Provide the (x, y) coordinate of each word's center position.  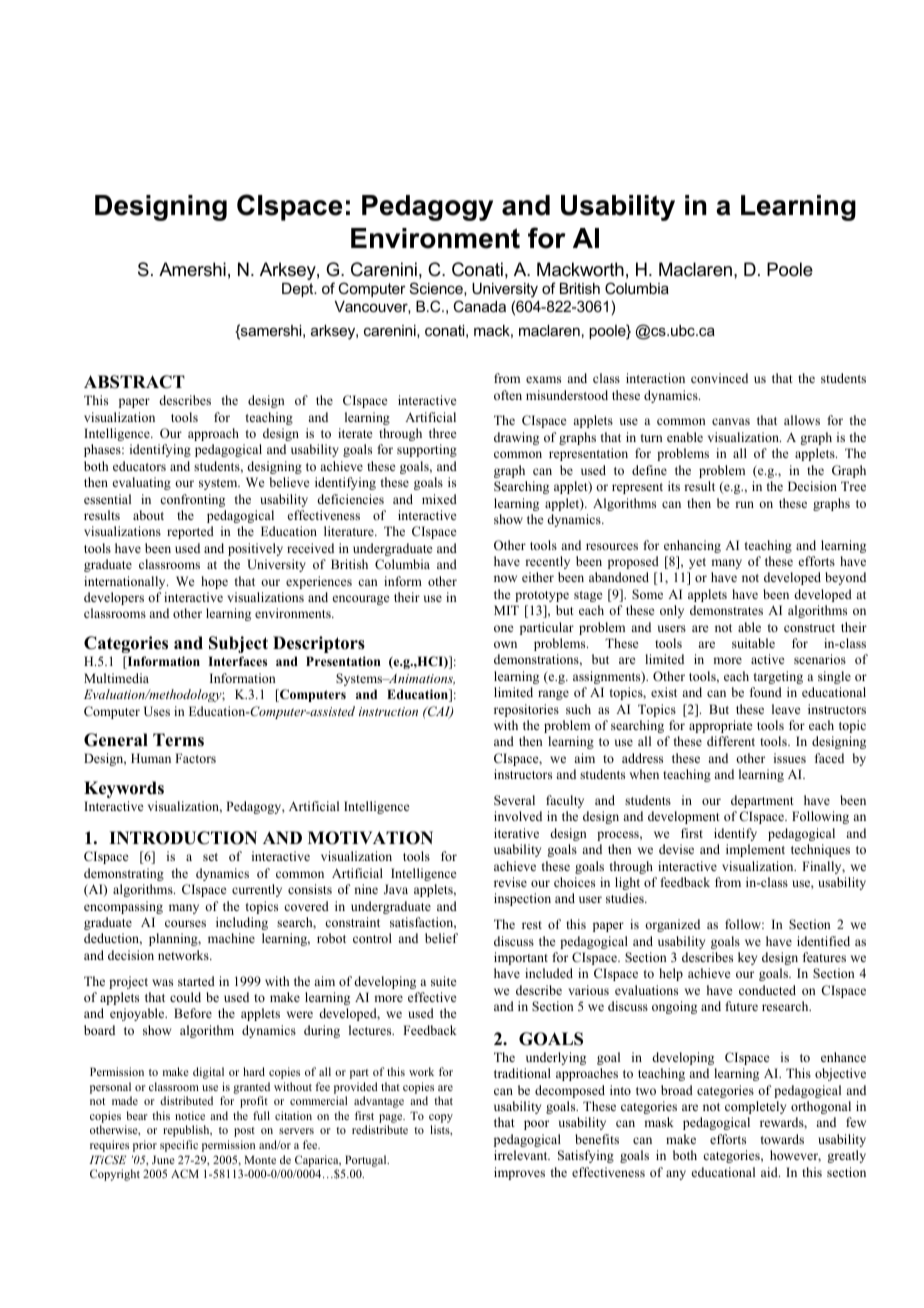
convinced (719, 378)
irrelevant (522, 1155)
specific (179, 1146)
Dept (299, 290)
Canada (479, 306)
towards (782, 1139)
